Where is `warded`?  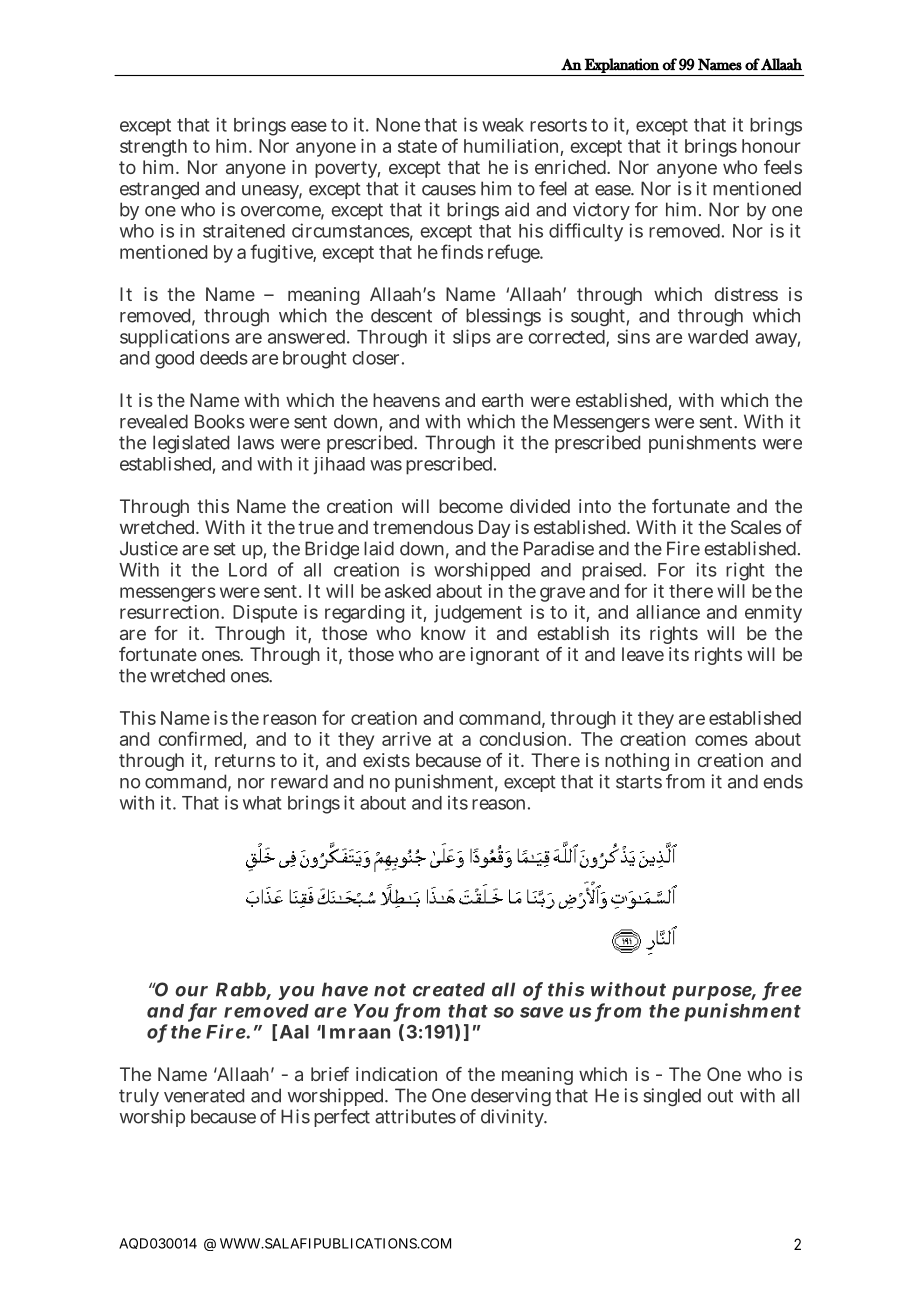 warded is located at coordinates (718, 337).
